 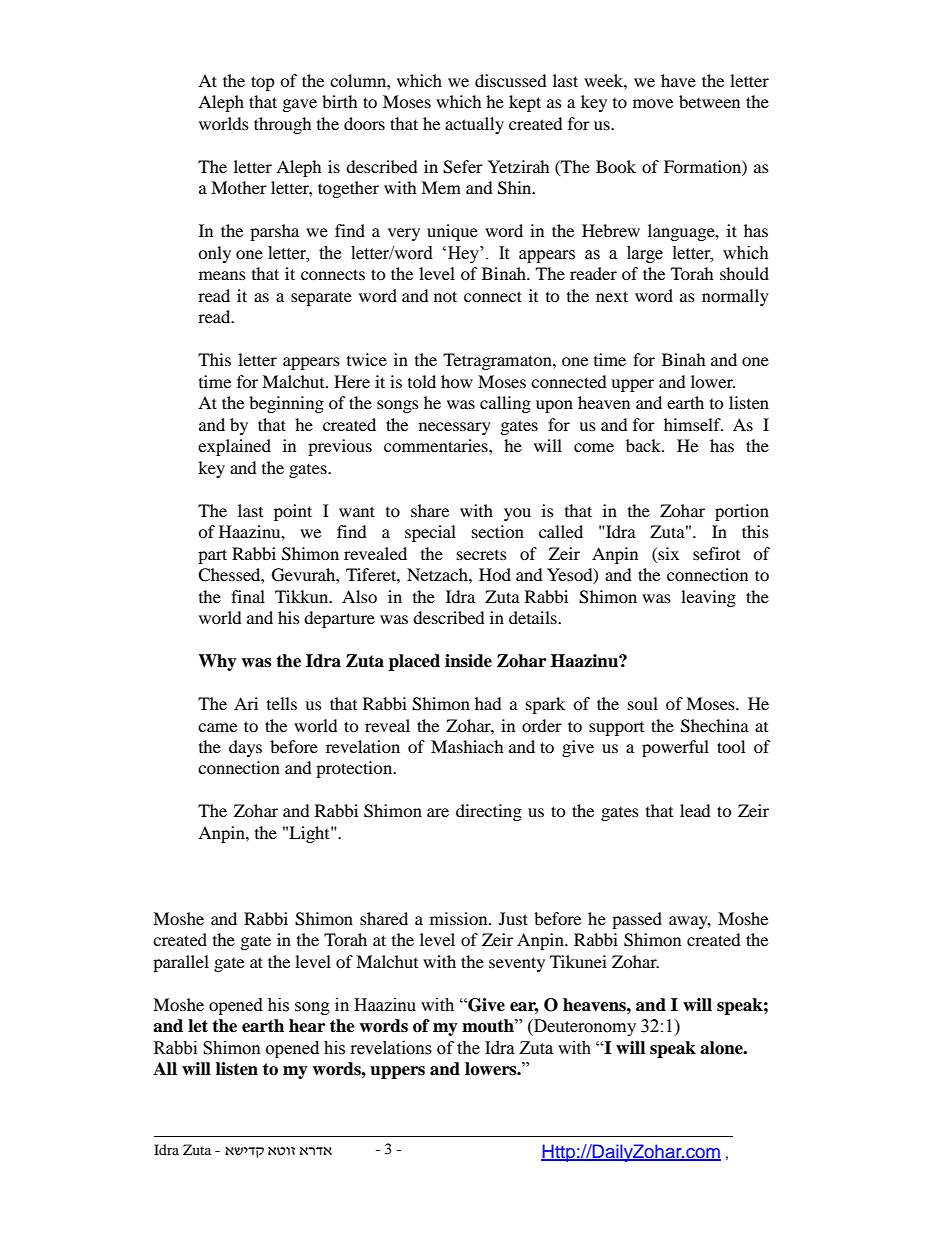 I want to click on normally, so click(x=735, y=297).
